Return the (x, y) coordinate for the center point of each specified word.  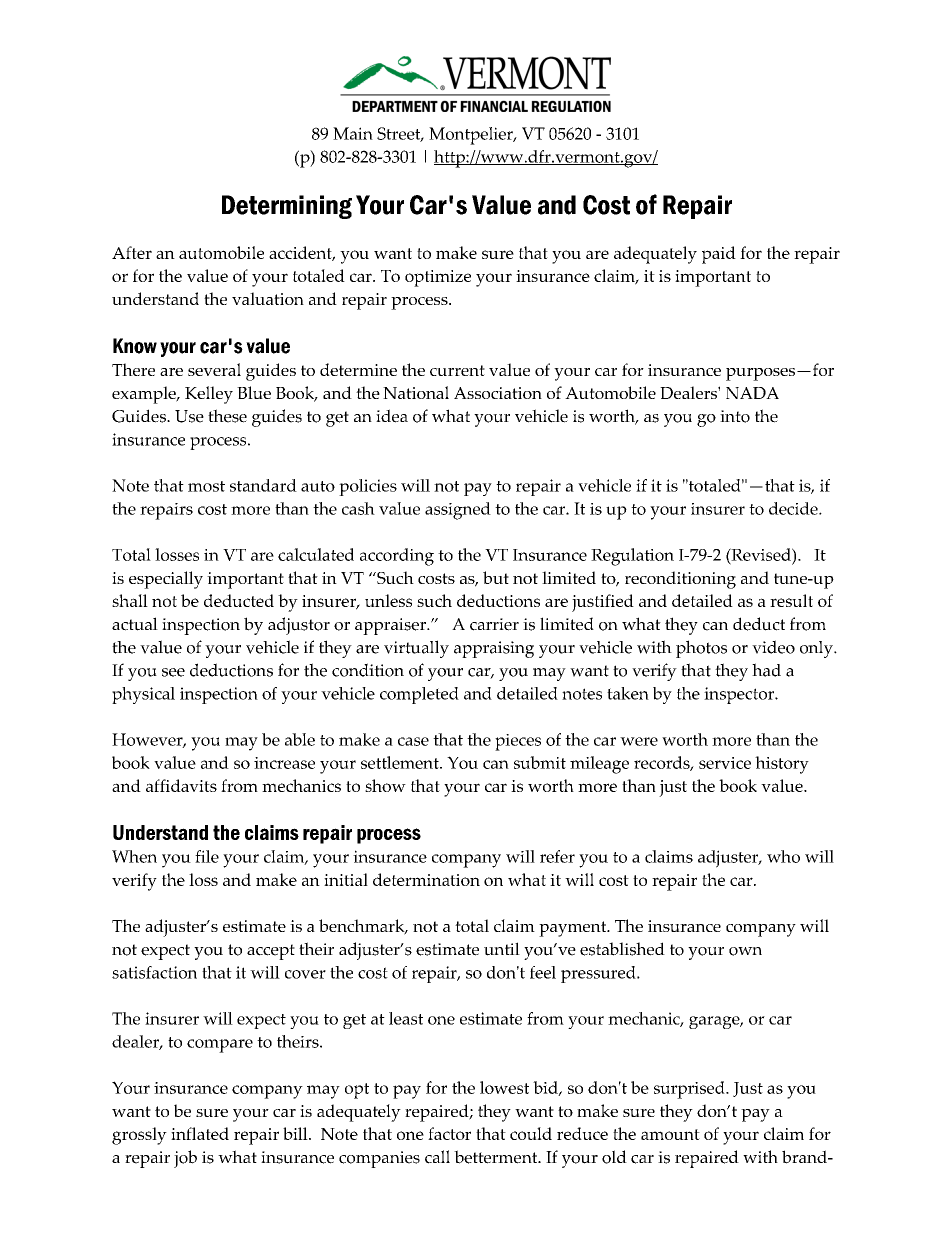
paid (719, 255)
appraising (494, 649)
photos (701, 649)
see (173, 672)
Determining (287, 207)
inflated (200, 1133)
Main (353, 133)
